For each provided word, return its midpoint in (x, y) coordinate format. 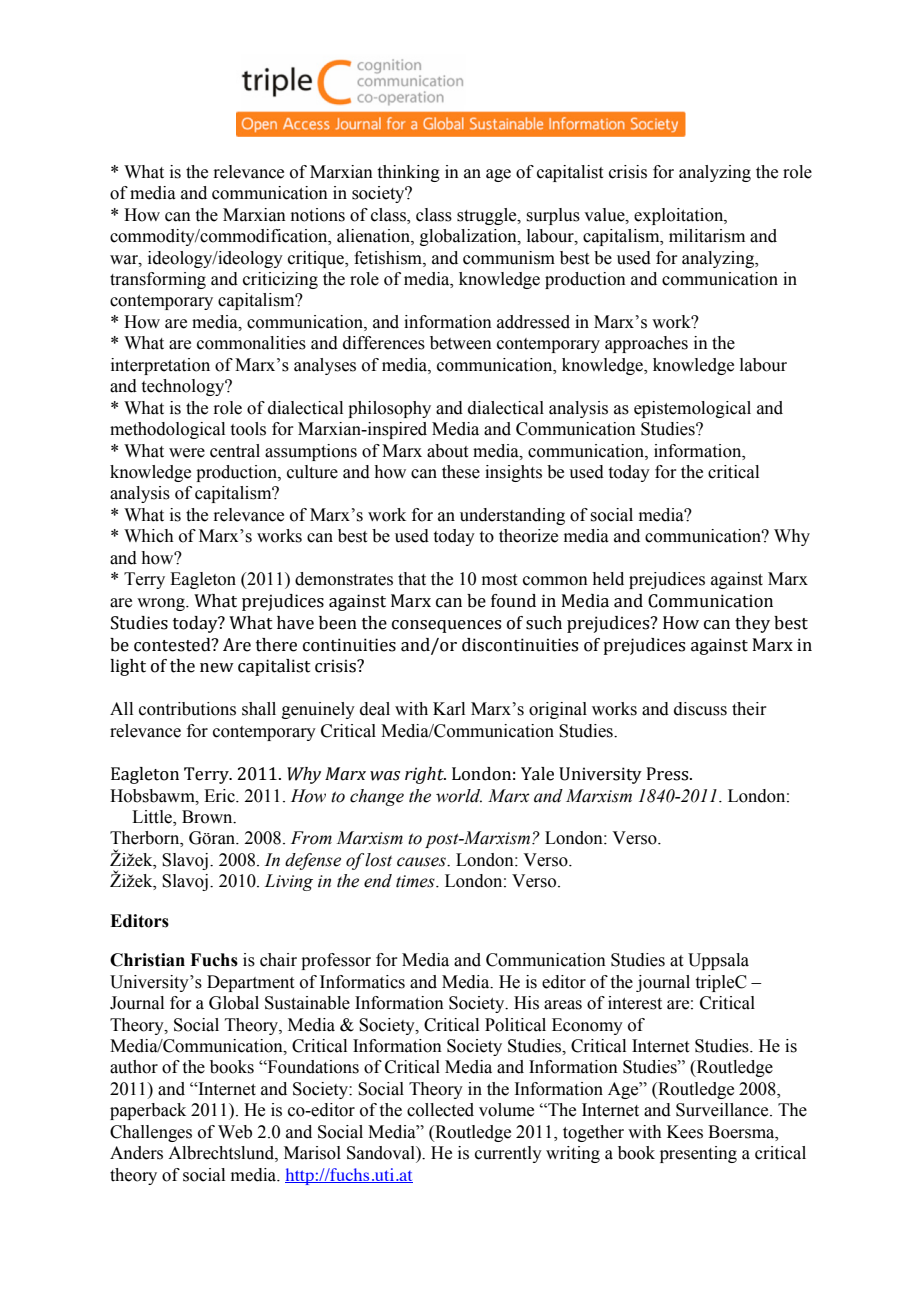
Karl (449, 709)
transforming (158, 280)
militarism (707, 236)
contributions (187, 709)
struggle (488, 216)
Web (235, 1132)
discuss (700, 709)
